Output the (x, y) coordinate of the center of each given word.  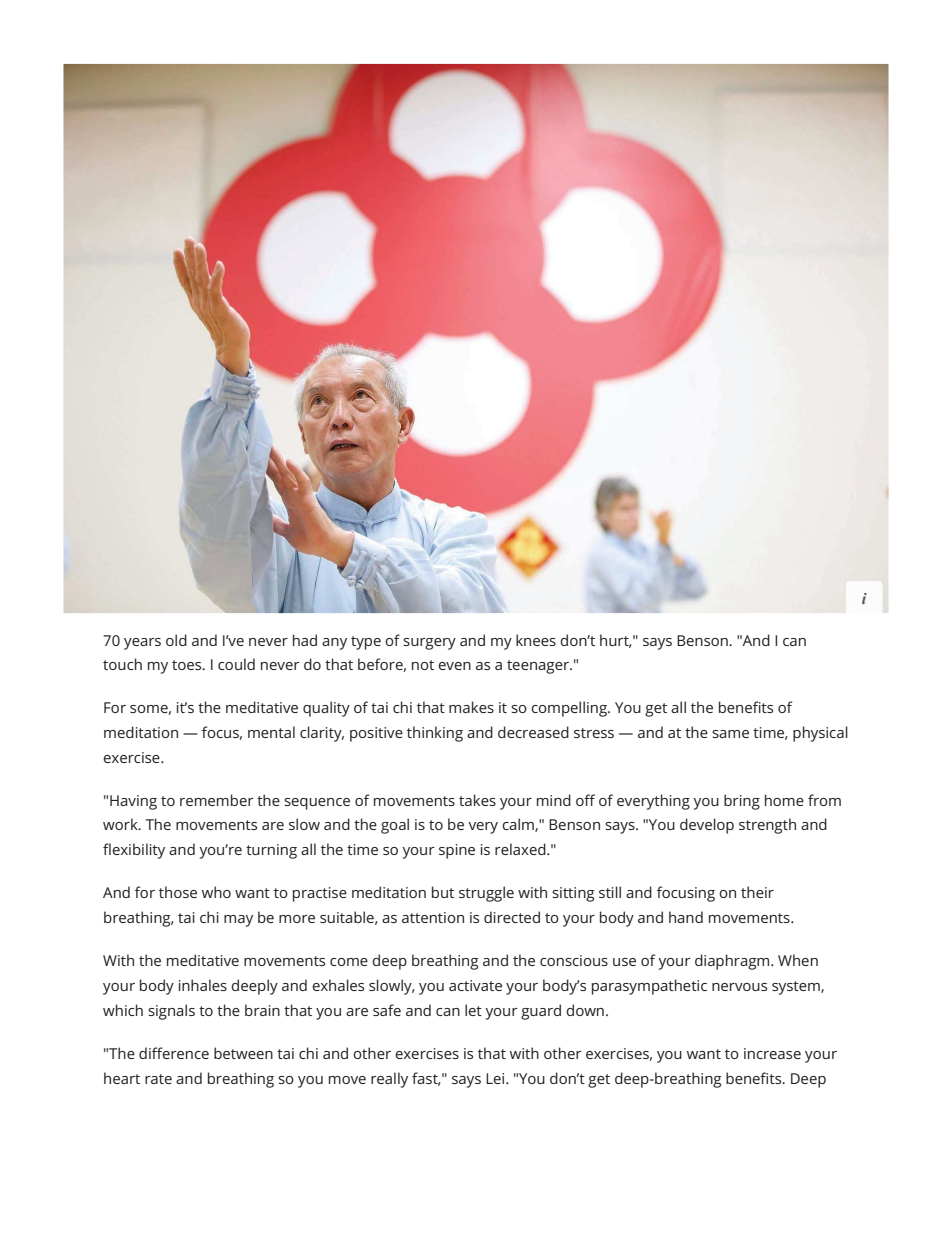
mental (271, 732)
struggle (486, 894)
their (757, 892)
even (454, 666)
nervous (739, 987)
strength (767, 826)
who (216, 892)
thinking (435, 734)
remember (217, 800)
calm (519, 825)
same (730, 734)
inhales (203, 985)
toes (188, 665)
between (243, 1053)
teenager (539, 667)
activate (475, 985)
